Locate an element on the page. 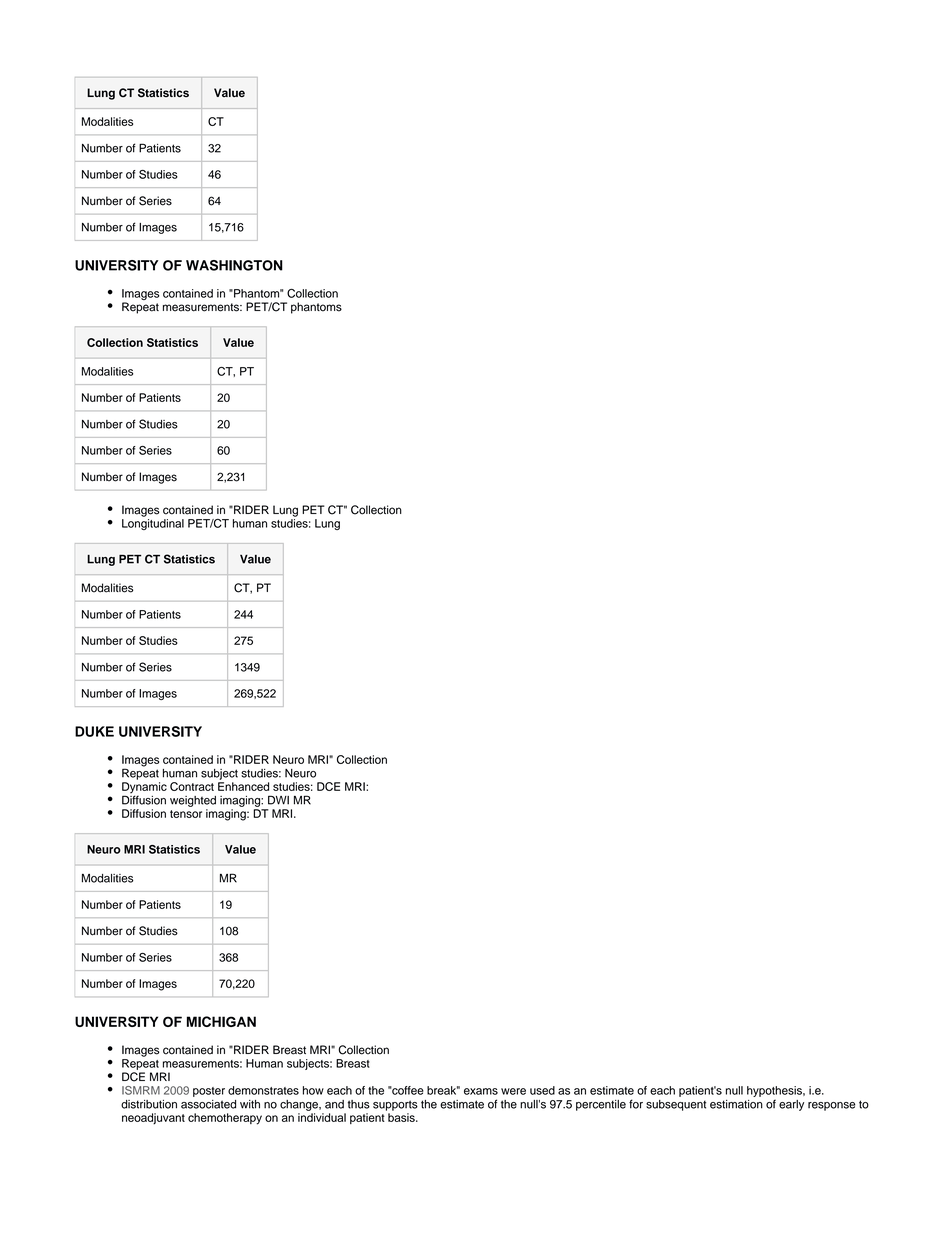  exams is located at coordinates (481, 1091).
